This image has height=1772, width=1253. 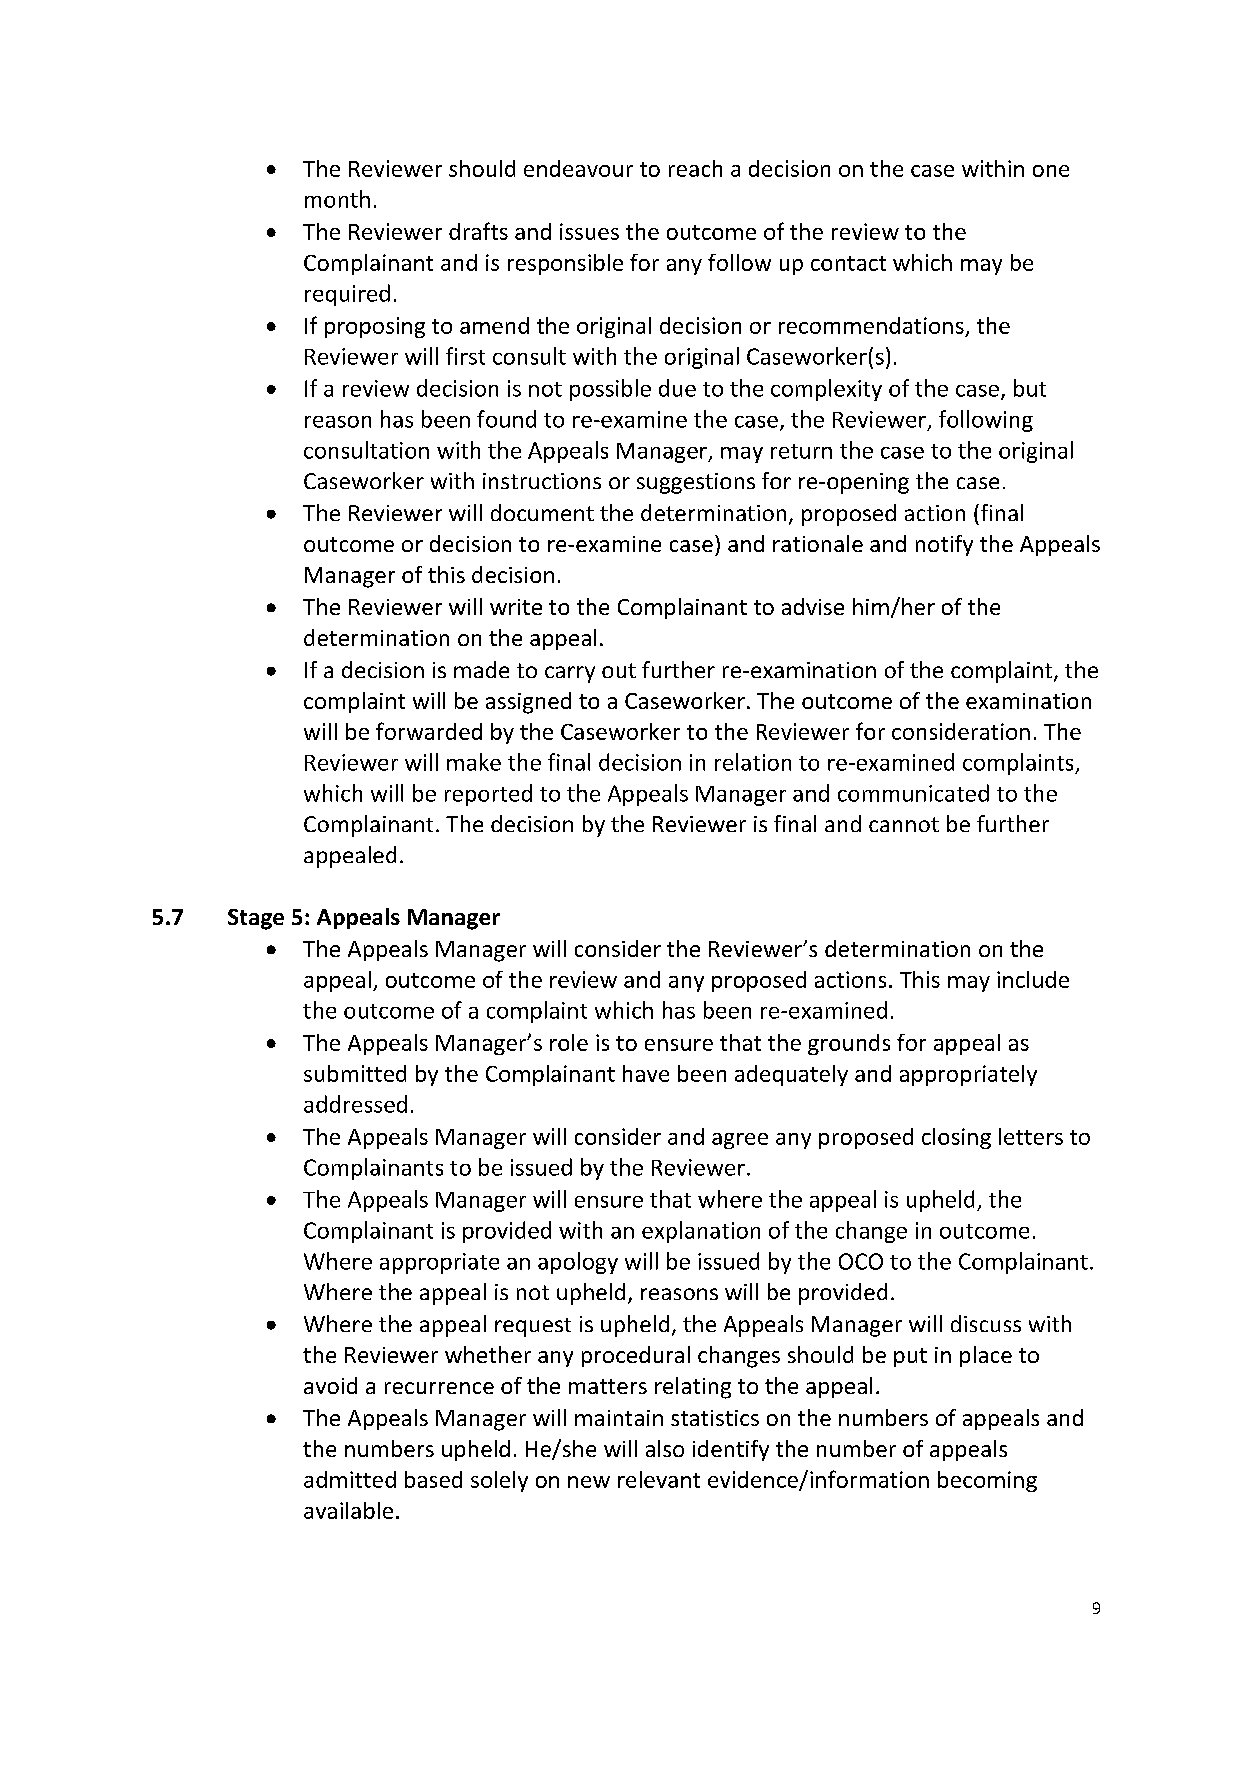 I want to click on submitted, so click(x=355, y=1073).
